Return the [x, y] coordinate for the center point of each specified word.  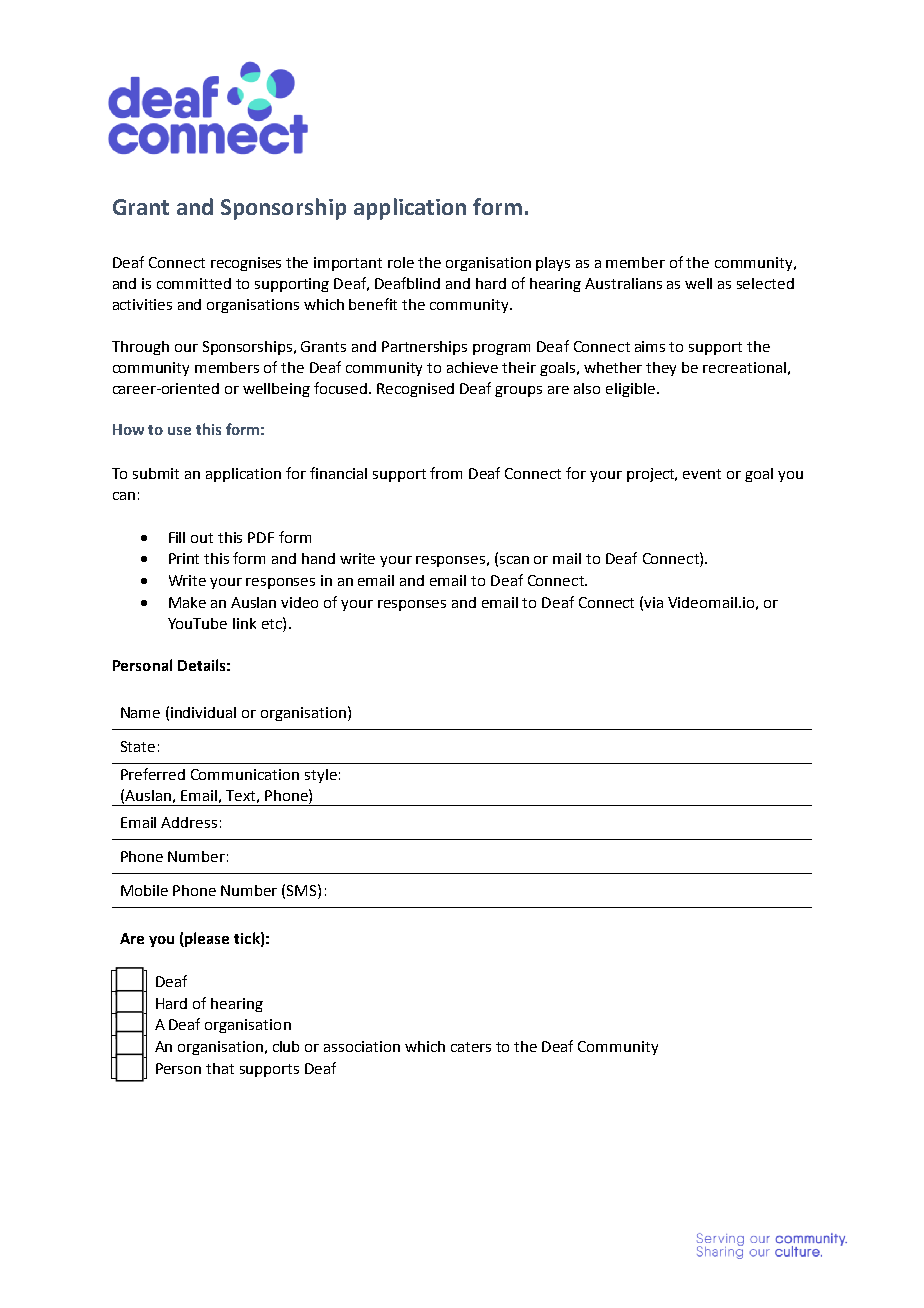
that [220, 1068]
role [401, 262]
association [362, 1046]
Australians [623, 283]
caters [471, 1047]
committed [194, 283]
